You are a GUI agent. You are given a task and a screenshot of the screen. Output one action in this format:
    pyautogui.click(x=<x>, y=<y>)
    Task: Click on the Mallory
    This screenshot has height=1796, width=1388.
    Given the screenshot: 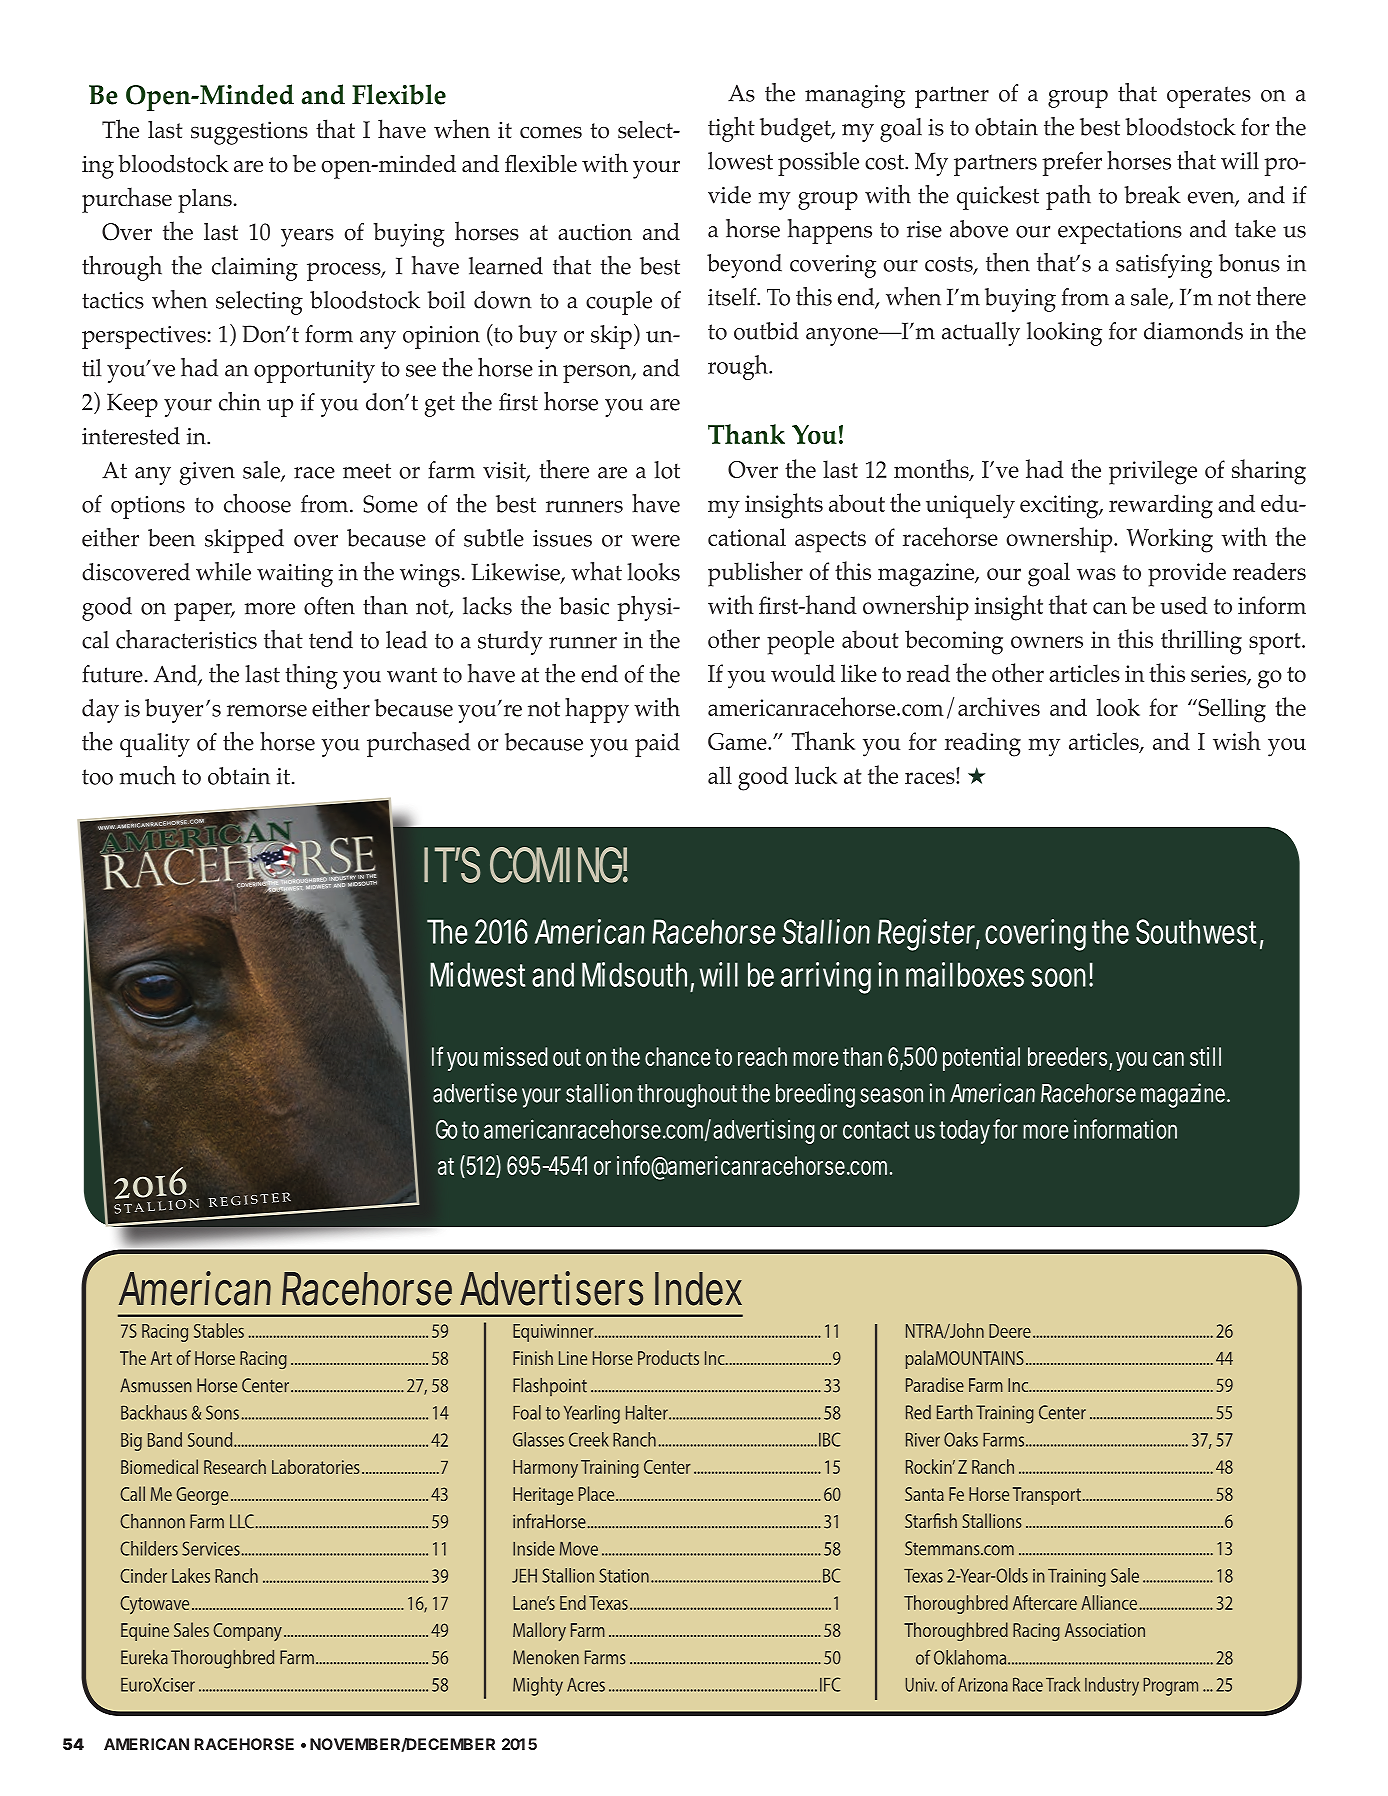 What is the action you would take?
    pyautogui.click(x=539, y=1632)
